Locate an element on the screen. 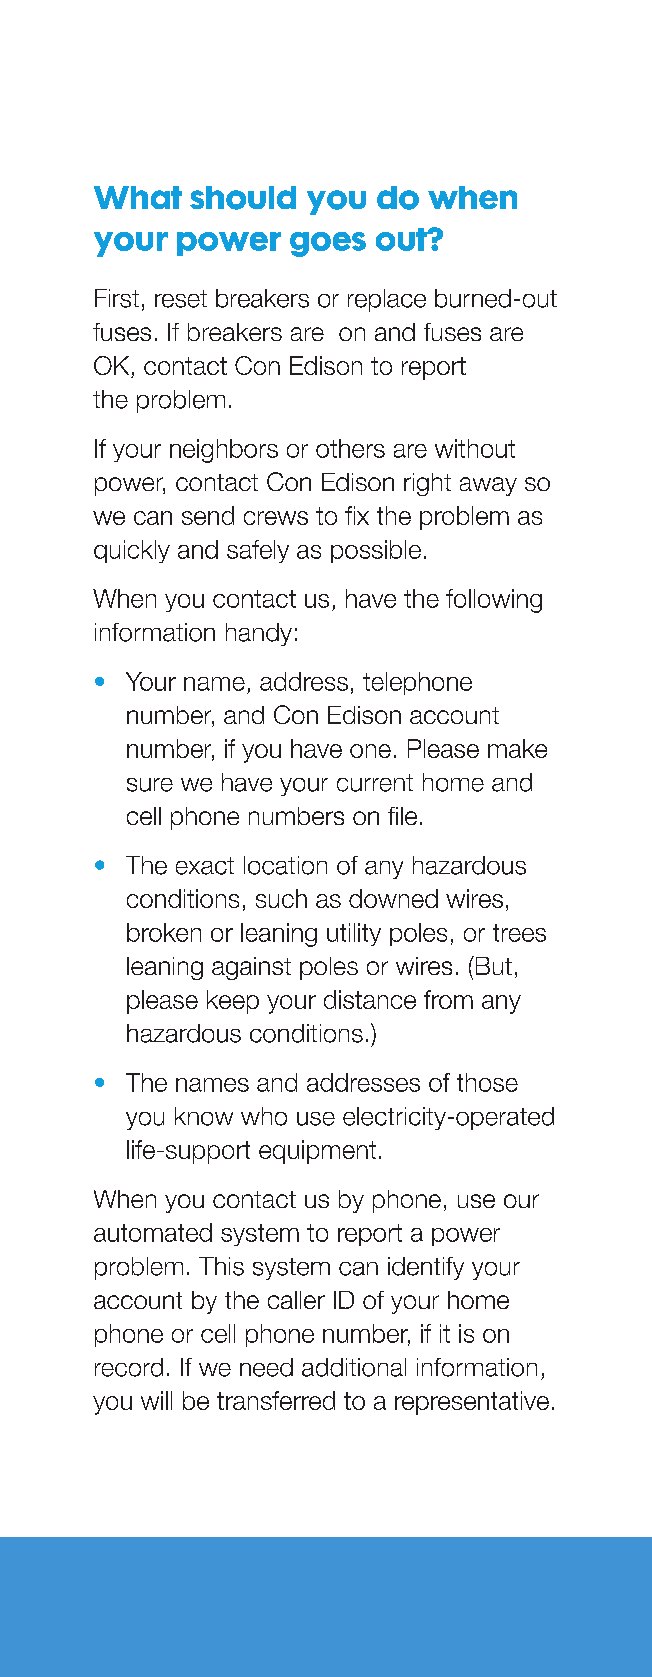  additional is located at coordinates (354, 1367).
